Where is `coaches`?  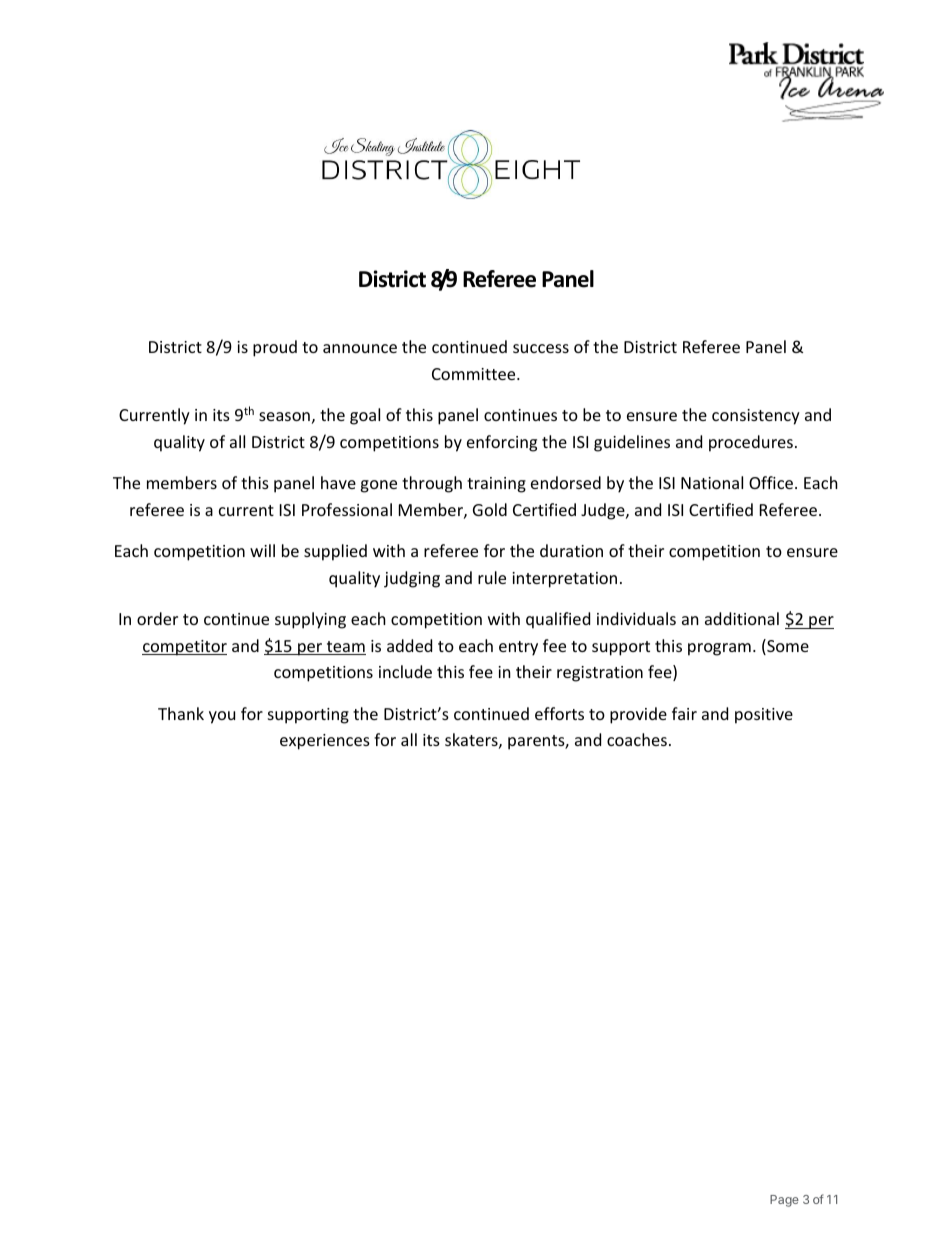 coaches is located at coordinates (637, 739).
